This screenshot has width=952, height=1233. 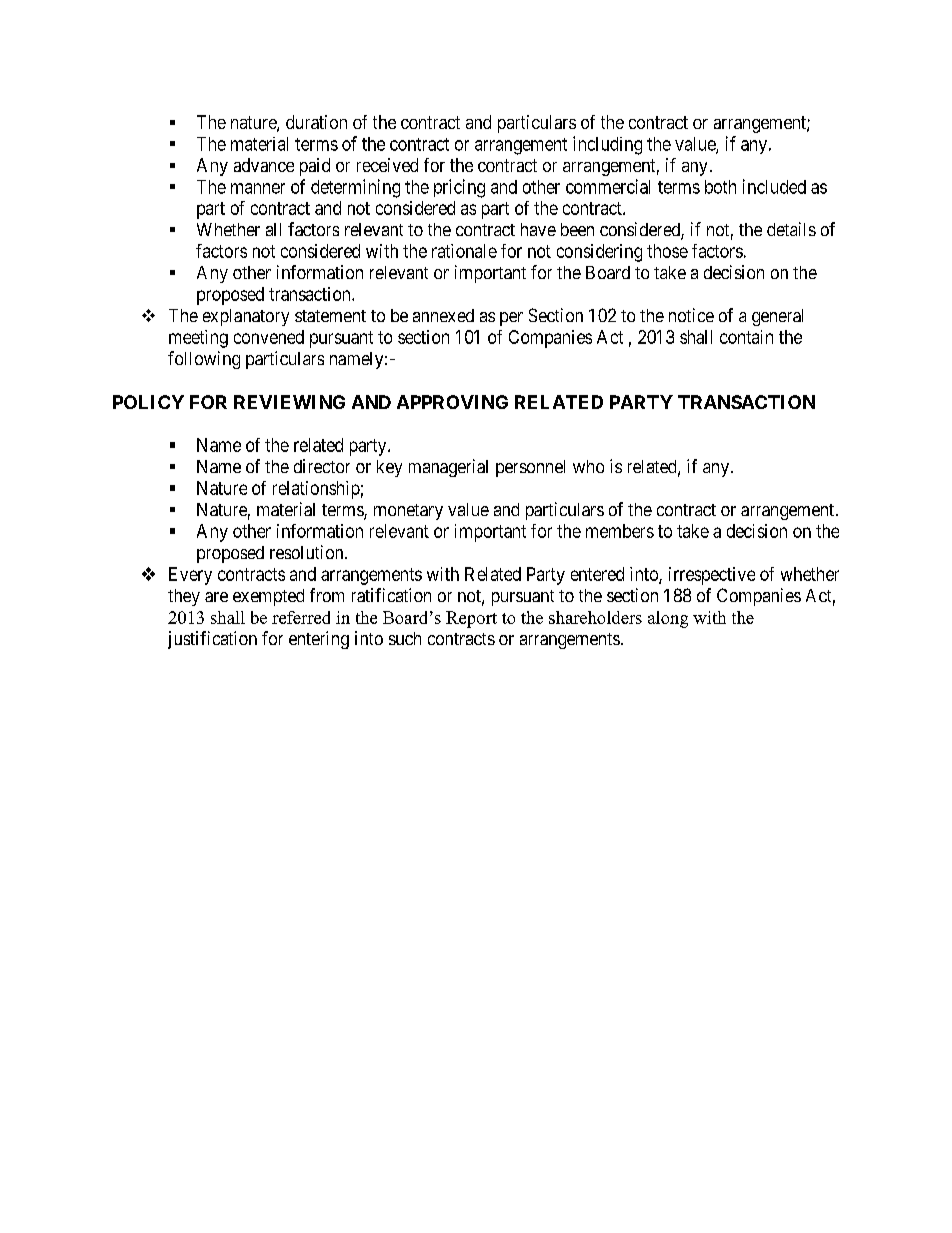 I want to click on explanatory, so click(x=246, y=317).
